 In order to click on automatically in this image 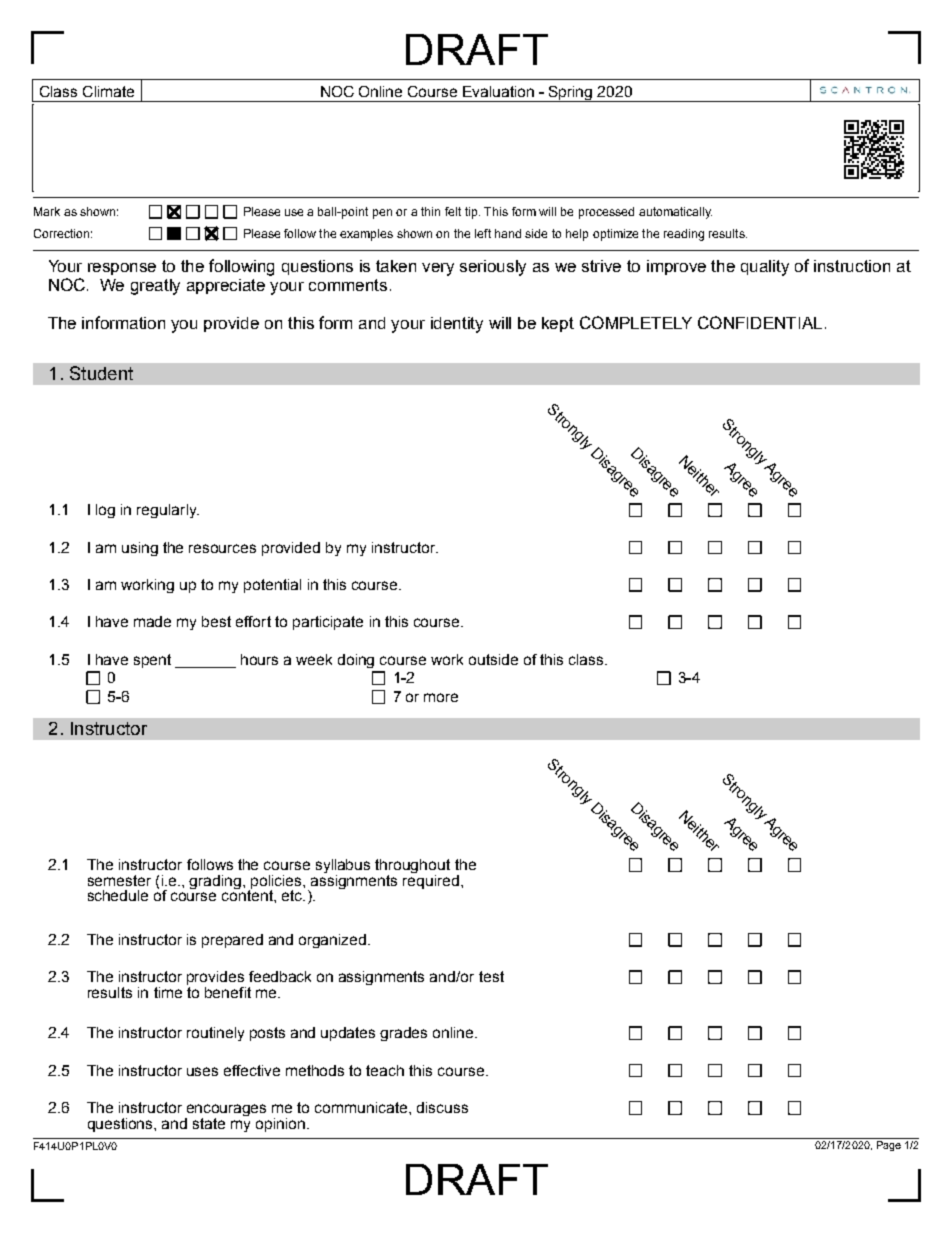, I will do `click(675, 213)`.
